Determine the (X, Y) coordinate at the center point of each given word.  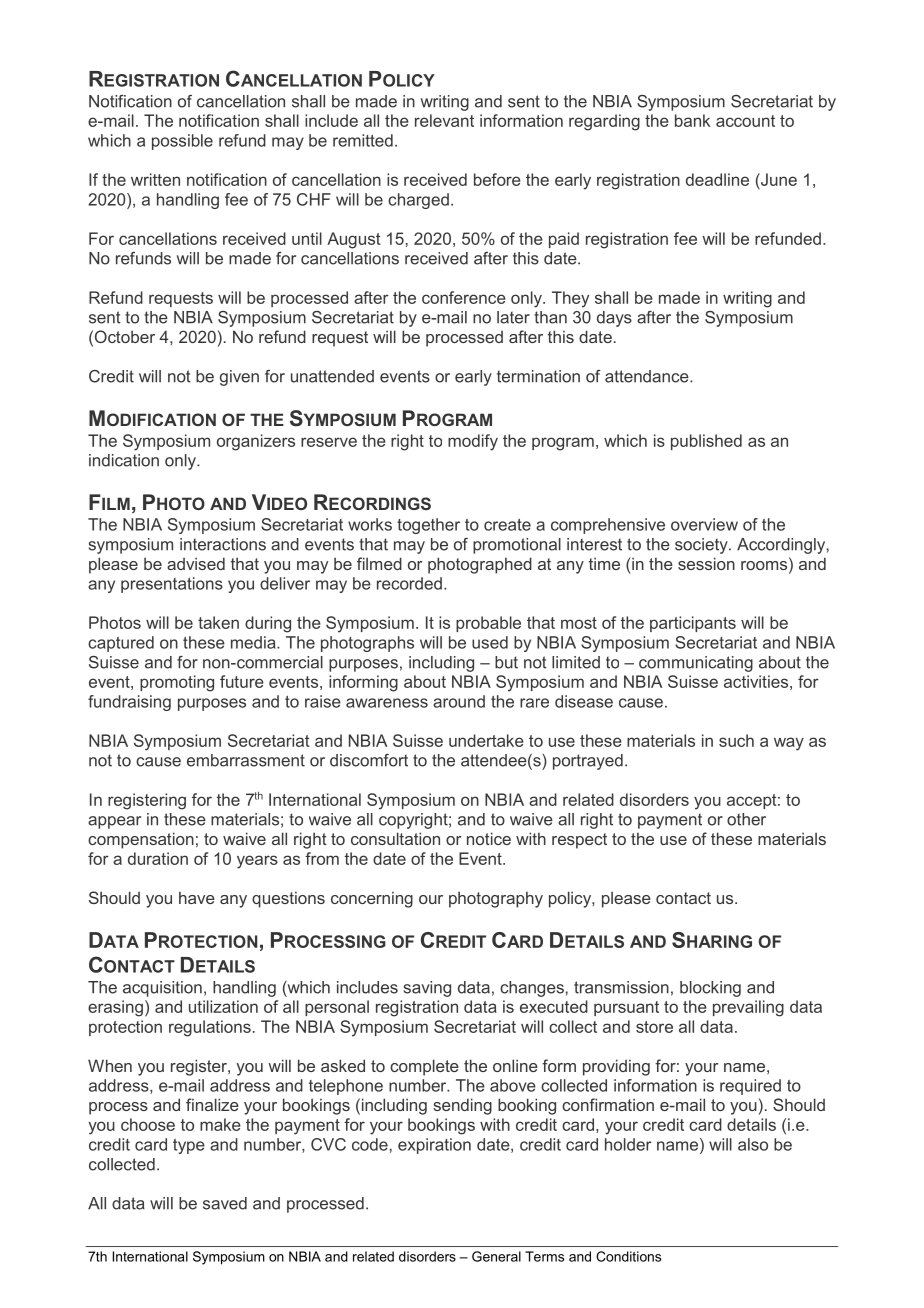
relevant (444, 120)
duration (158, 858)
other (746, 819)
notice (489, 838)
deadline (717, 179)
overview (704, 524)
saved (225, 1203)
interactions (223, 544)
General (496, 1256)
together (428, 526)
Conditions (628, 1256)
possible (182, 142)
